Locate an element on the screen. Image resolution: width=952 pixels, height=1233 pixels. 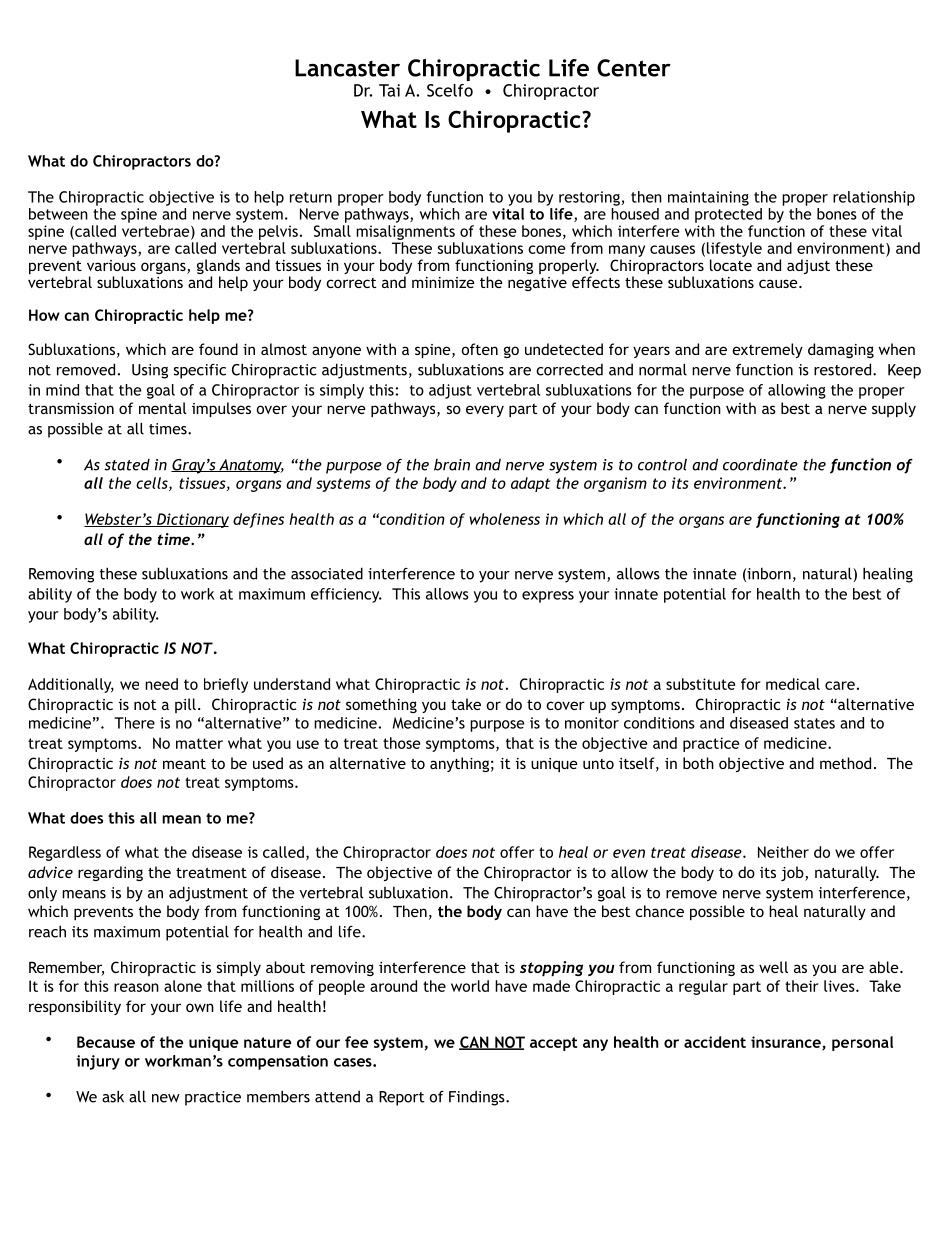
relationship is located at coordinates (874, 198).
